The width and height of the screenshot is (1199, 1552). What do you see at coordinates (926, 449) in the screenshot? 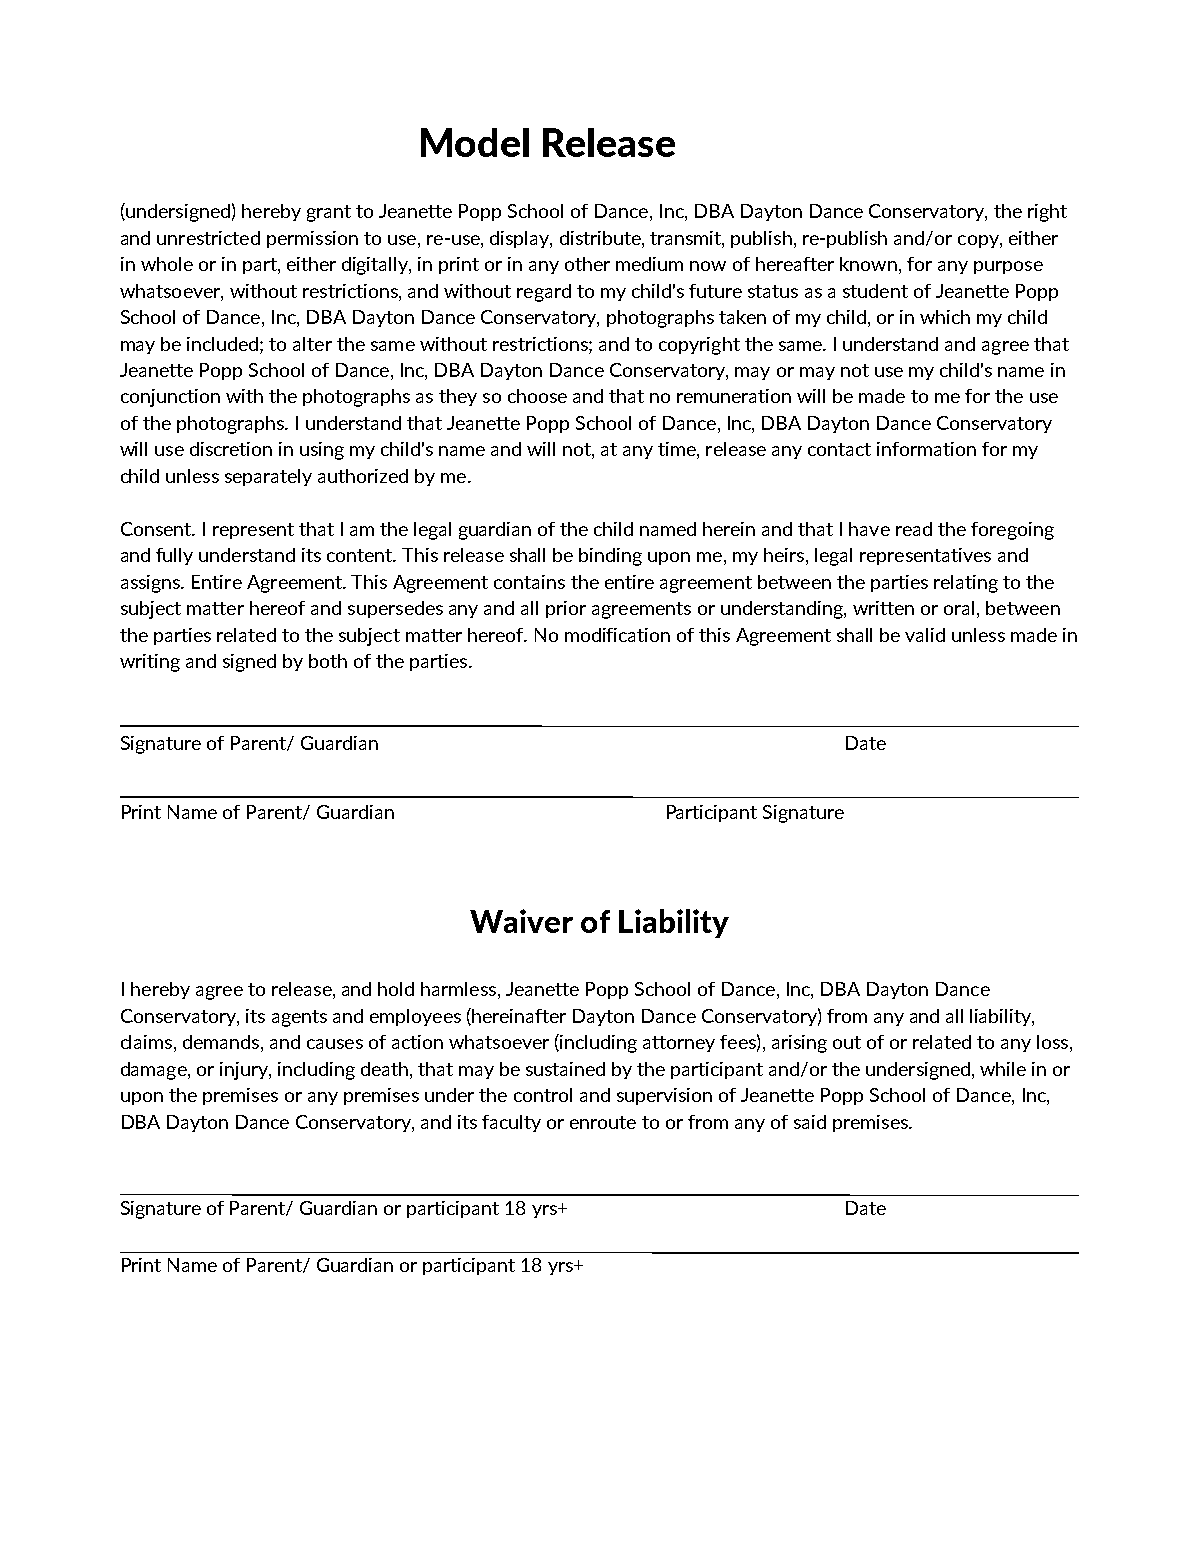
I see `information` at bounding box center [926, 449].
